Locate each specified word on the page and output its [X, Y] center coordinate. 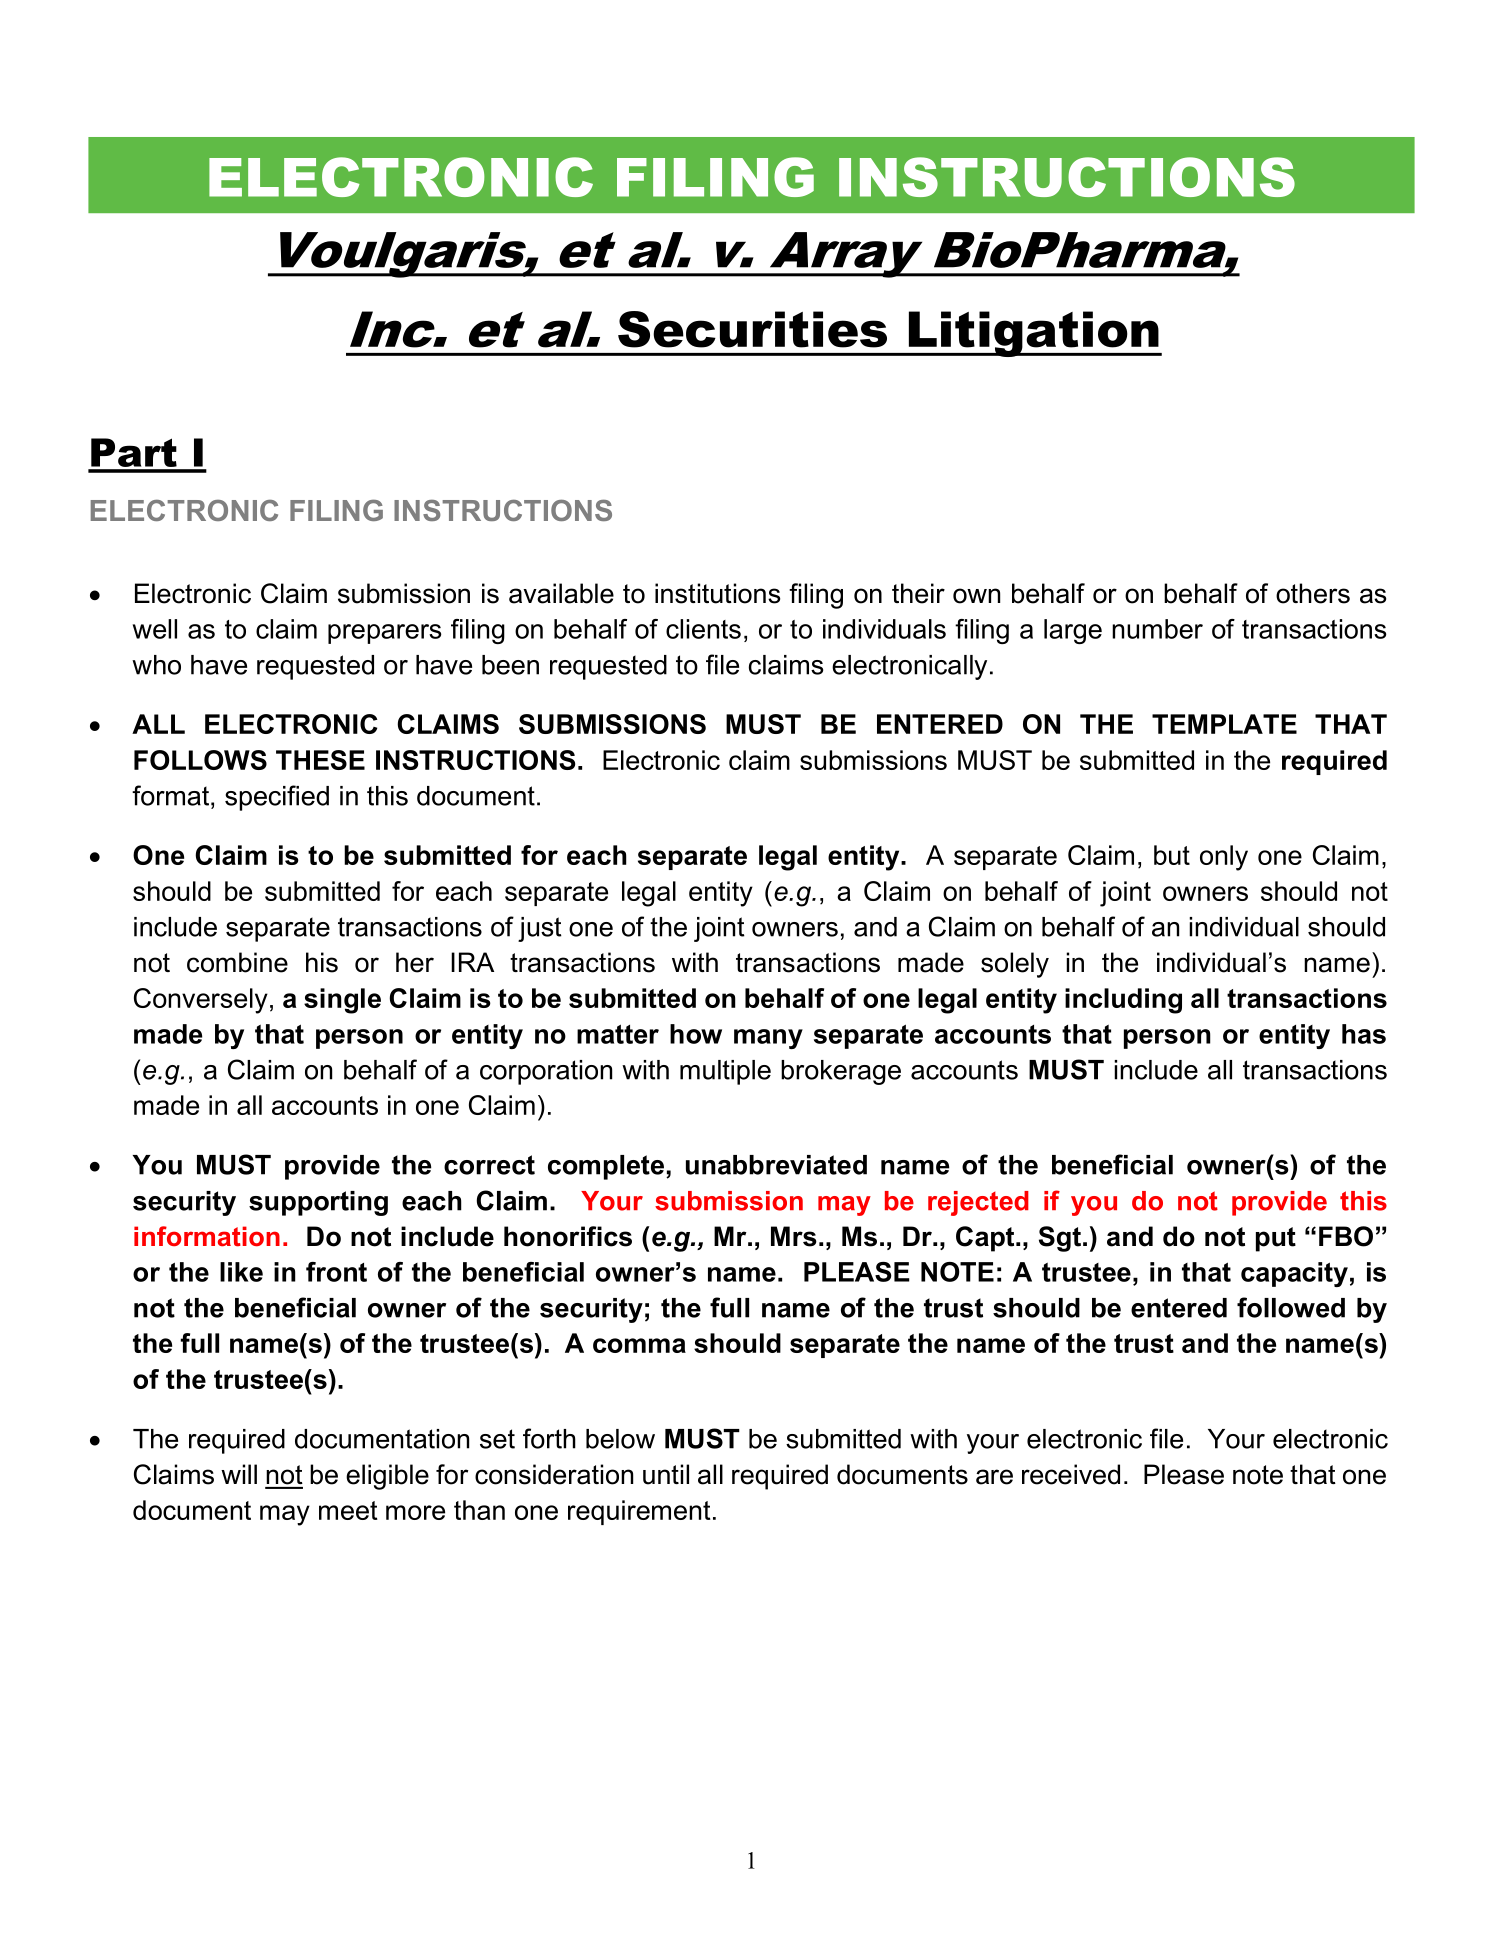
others [1313, 593]
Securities [752, 329]
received [1071, 1474]
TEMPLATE [1224, 724]
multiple [725, 1072]
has [1364, 1034]
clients [703, 629]
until [666, 1474]
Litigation [1033, 334]
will [239, 1474]
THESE [320, 760]
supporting [318, 1203]
